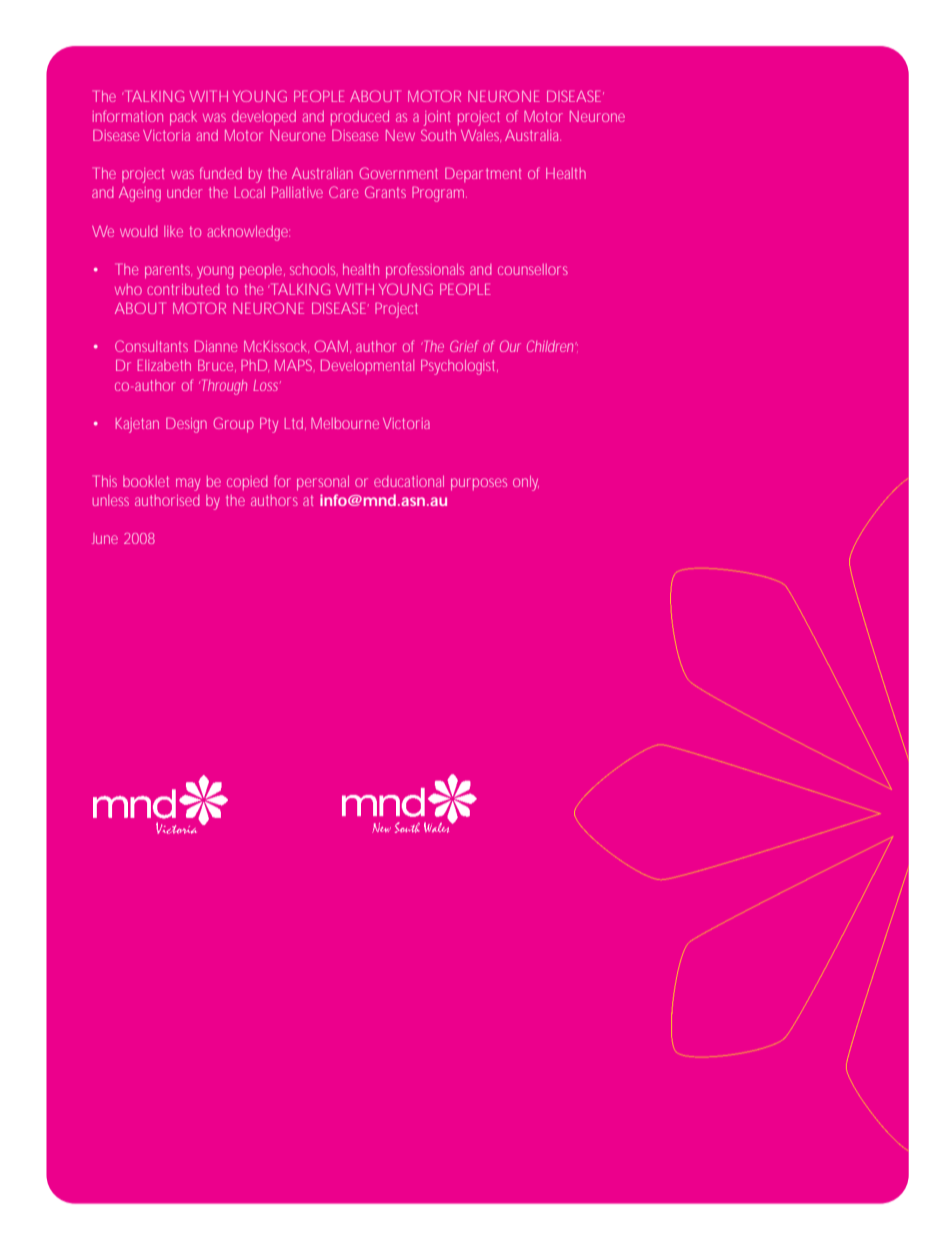 This document has width=952, height=1247. I want to click on June, so click(105, 538).
